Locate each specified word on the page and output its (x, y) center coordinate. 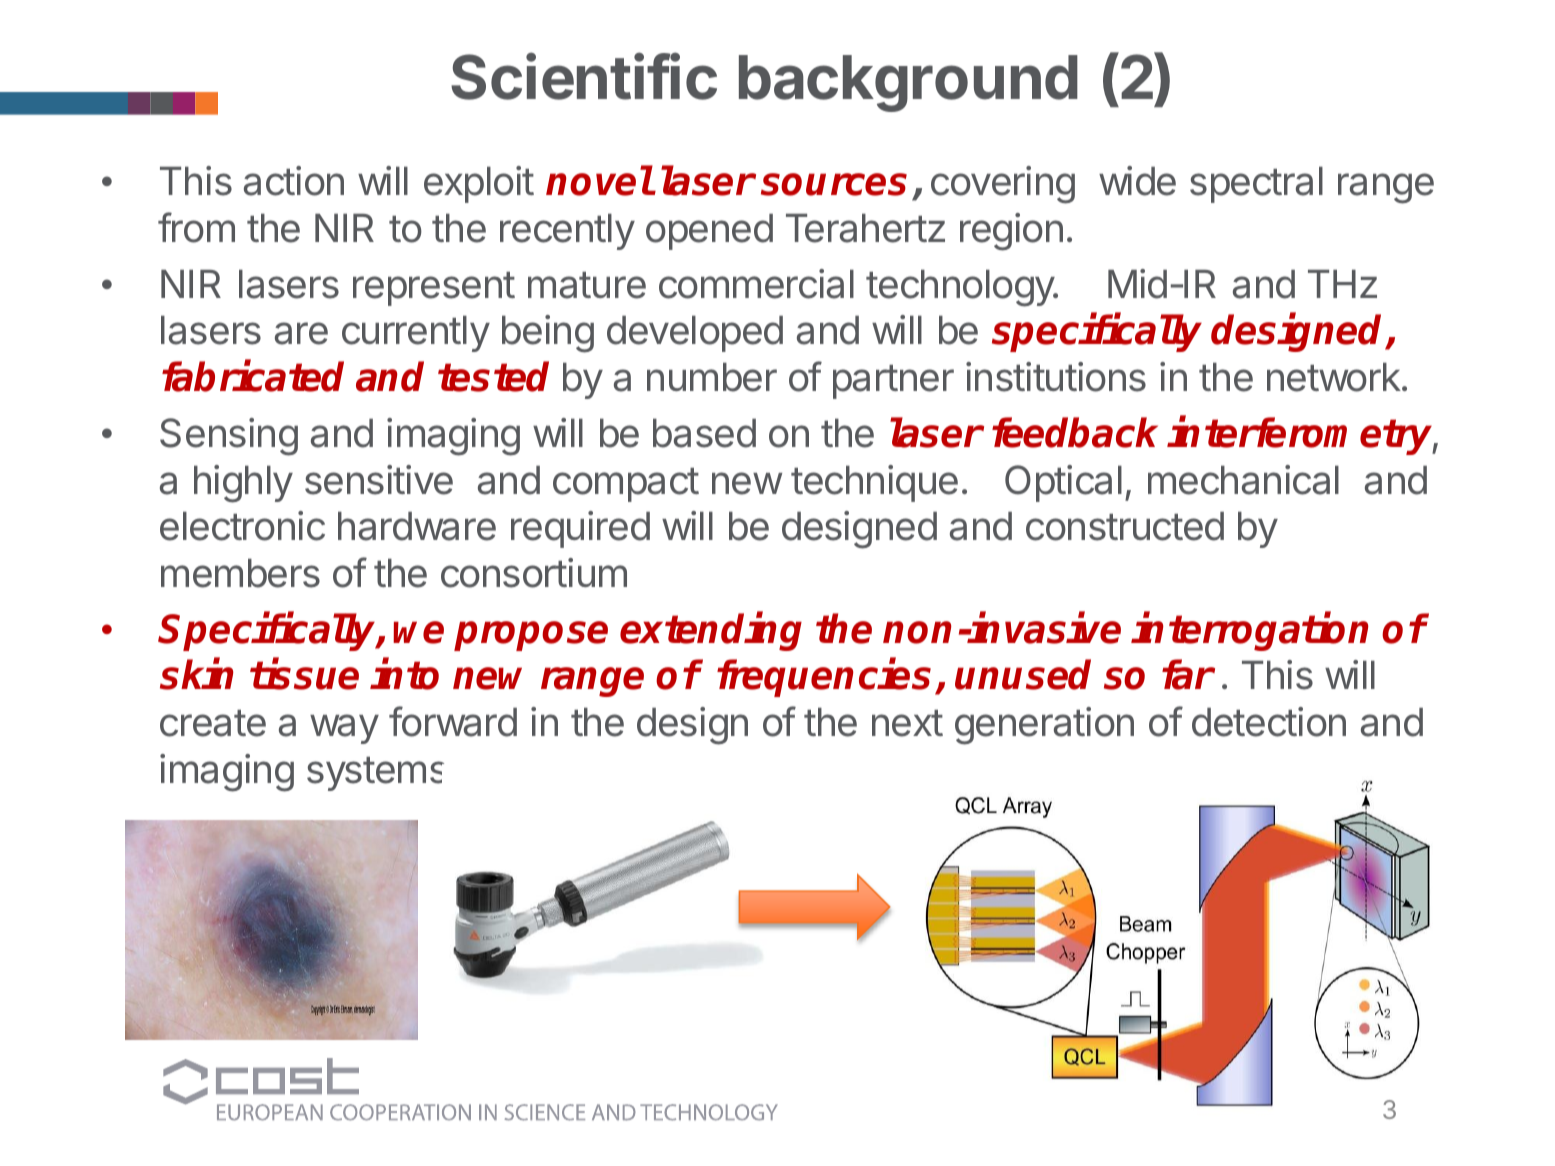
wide (1137, 181)
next (907, 723)
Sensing (229, 437)
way (344, 729)
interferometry (1302, 436)
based (704, 433)
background (908, 83)
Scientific (584, 76)
